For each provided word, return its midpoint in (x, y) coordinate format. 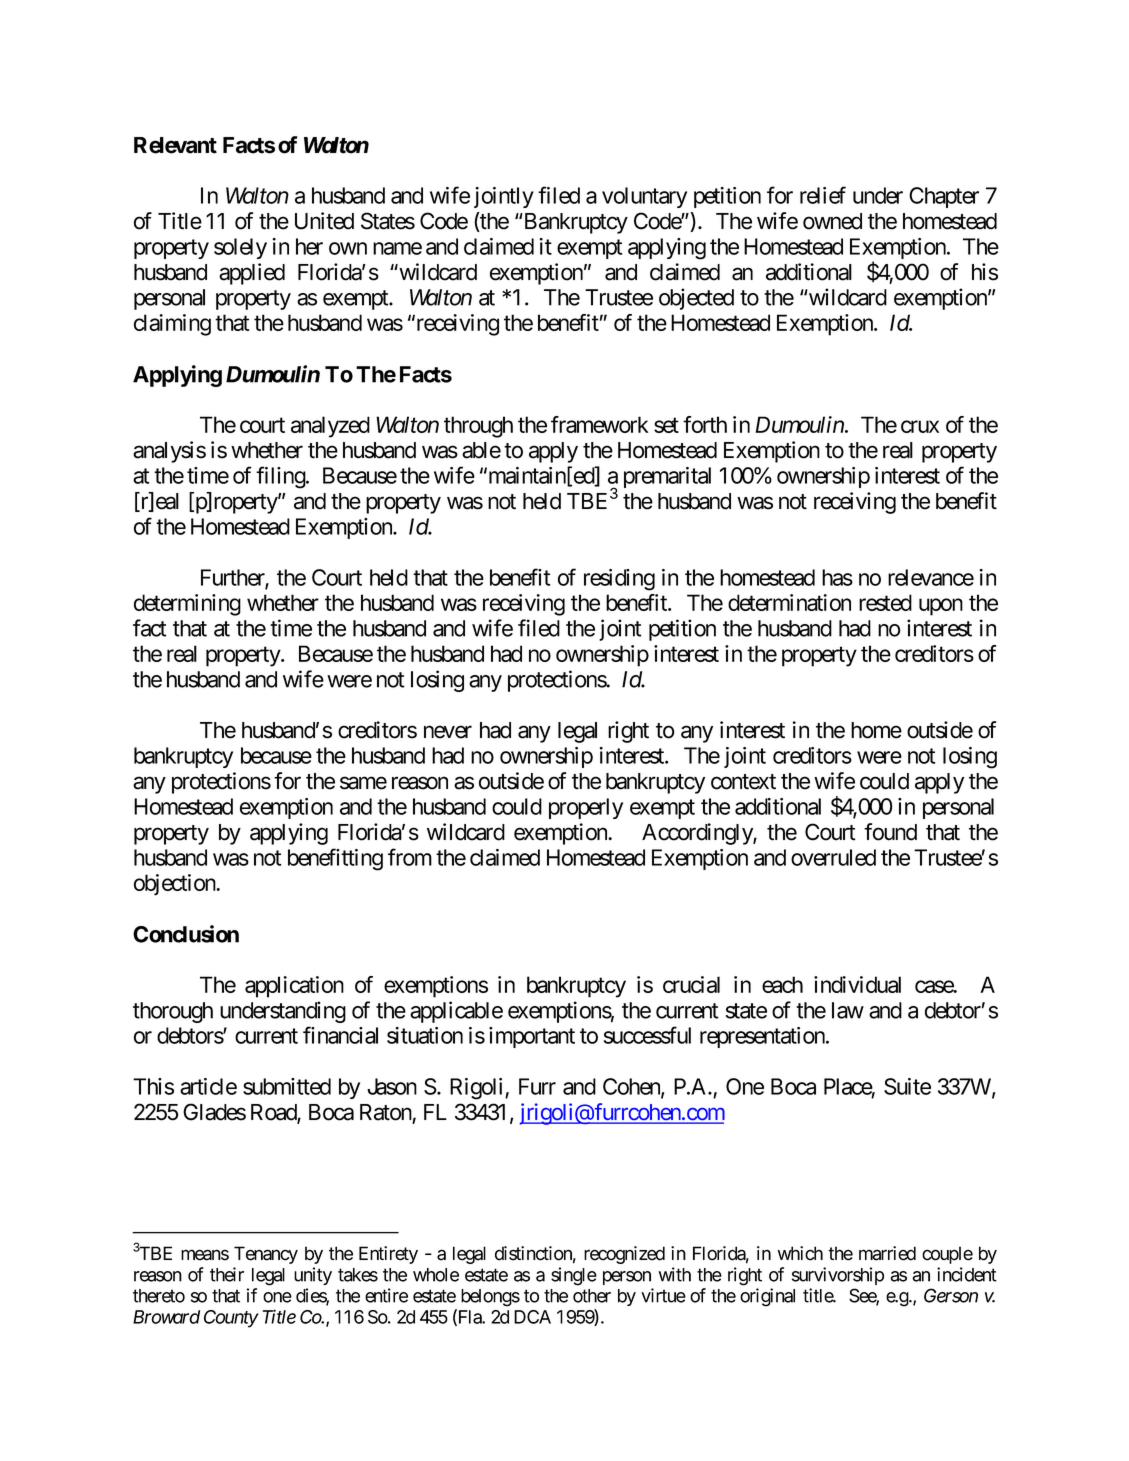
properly (586, 808)
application (294, 987)
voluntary (644, 197)
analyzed (330, 427)
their (227, 1274)
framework (600, 424)
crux (920, 426)
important (532, 1037)
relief (823, 195)
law (848, 1010)
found (890, 832)
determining (187, 605)
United (324, 221)
